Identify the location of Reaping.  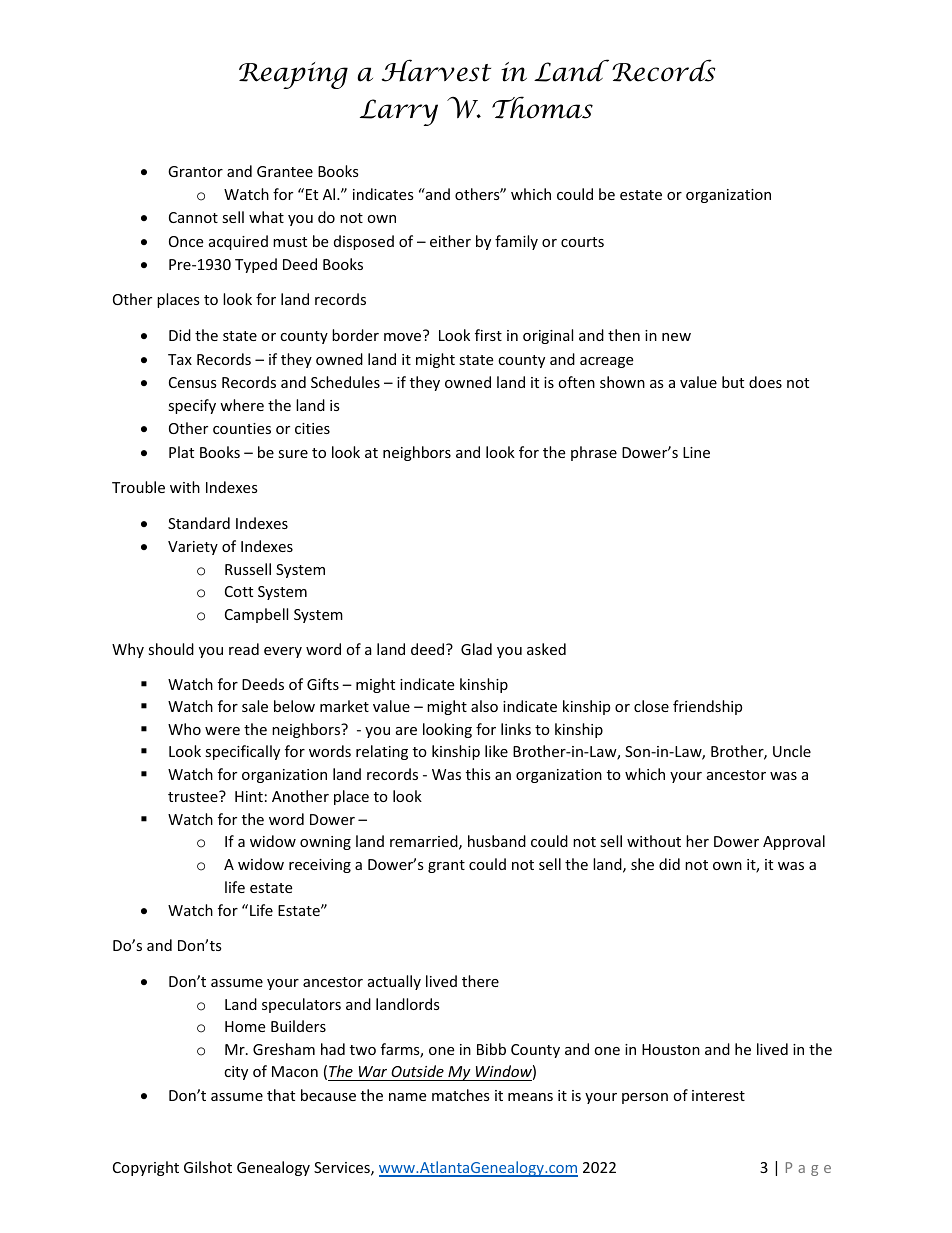
(293, 75).
